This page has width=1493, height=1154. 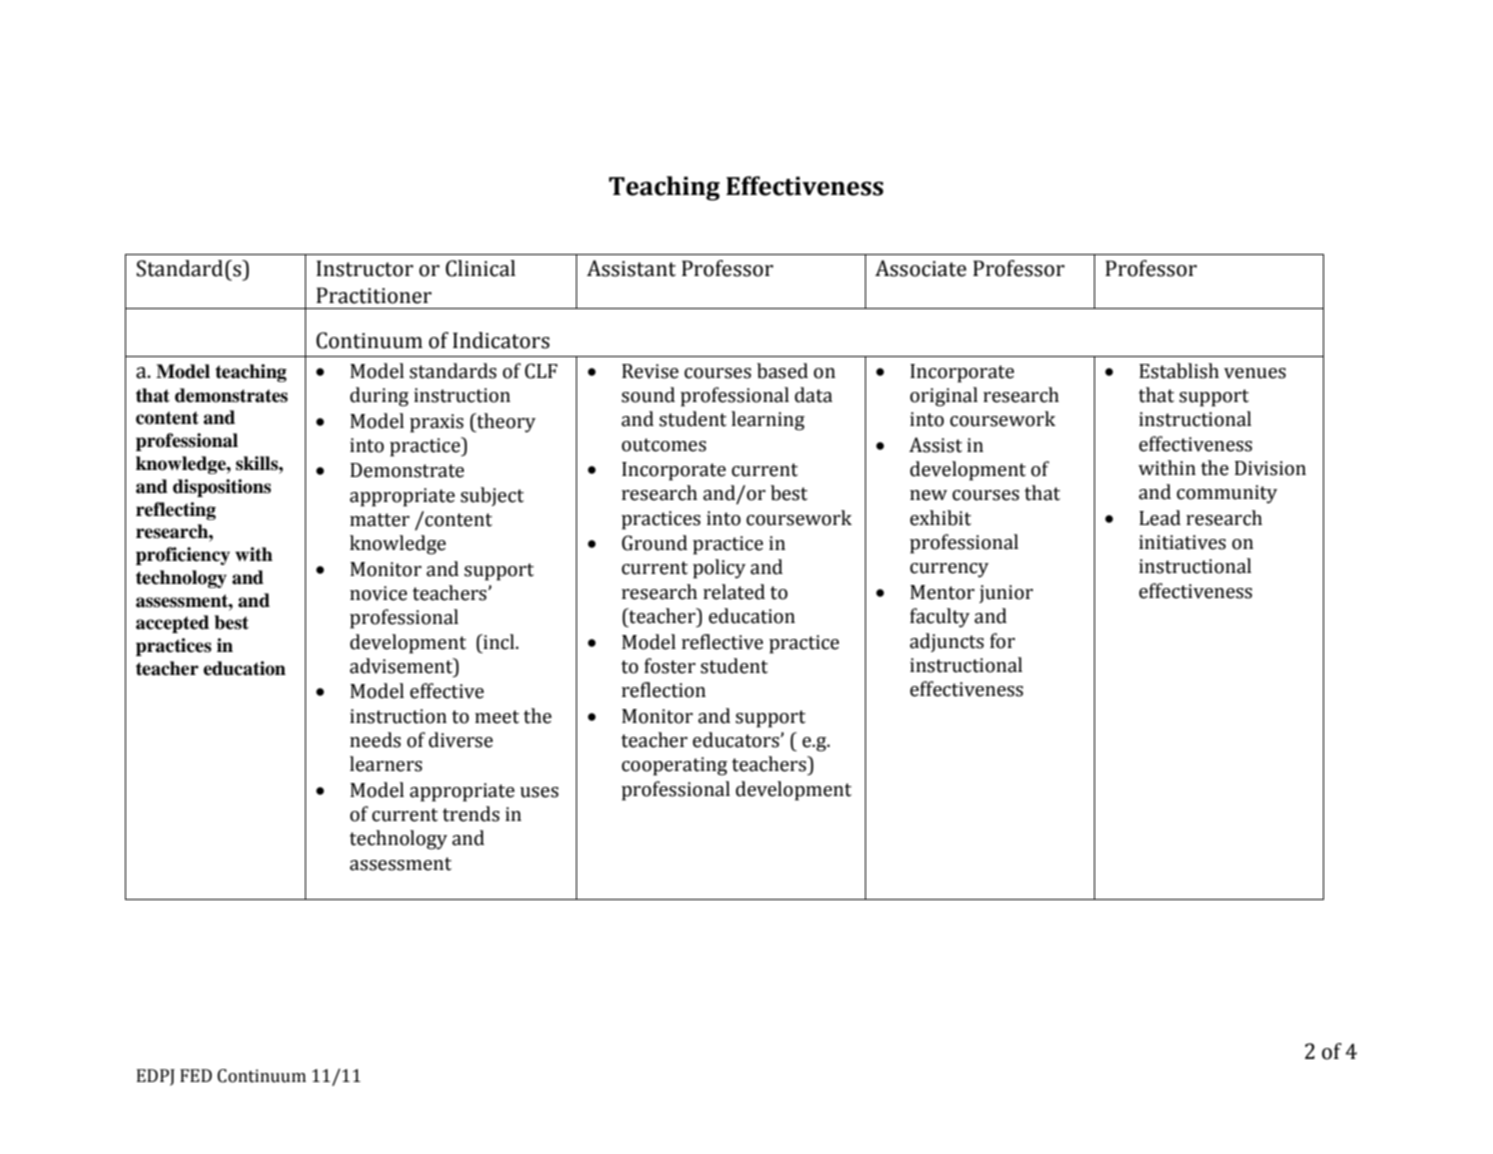 What do you see at coordinates (539, 792) in the page?
I see `uses` at bounding box center [539, 792].
